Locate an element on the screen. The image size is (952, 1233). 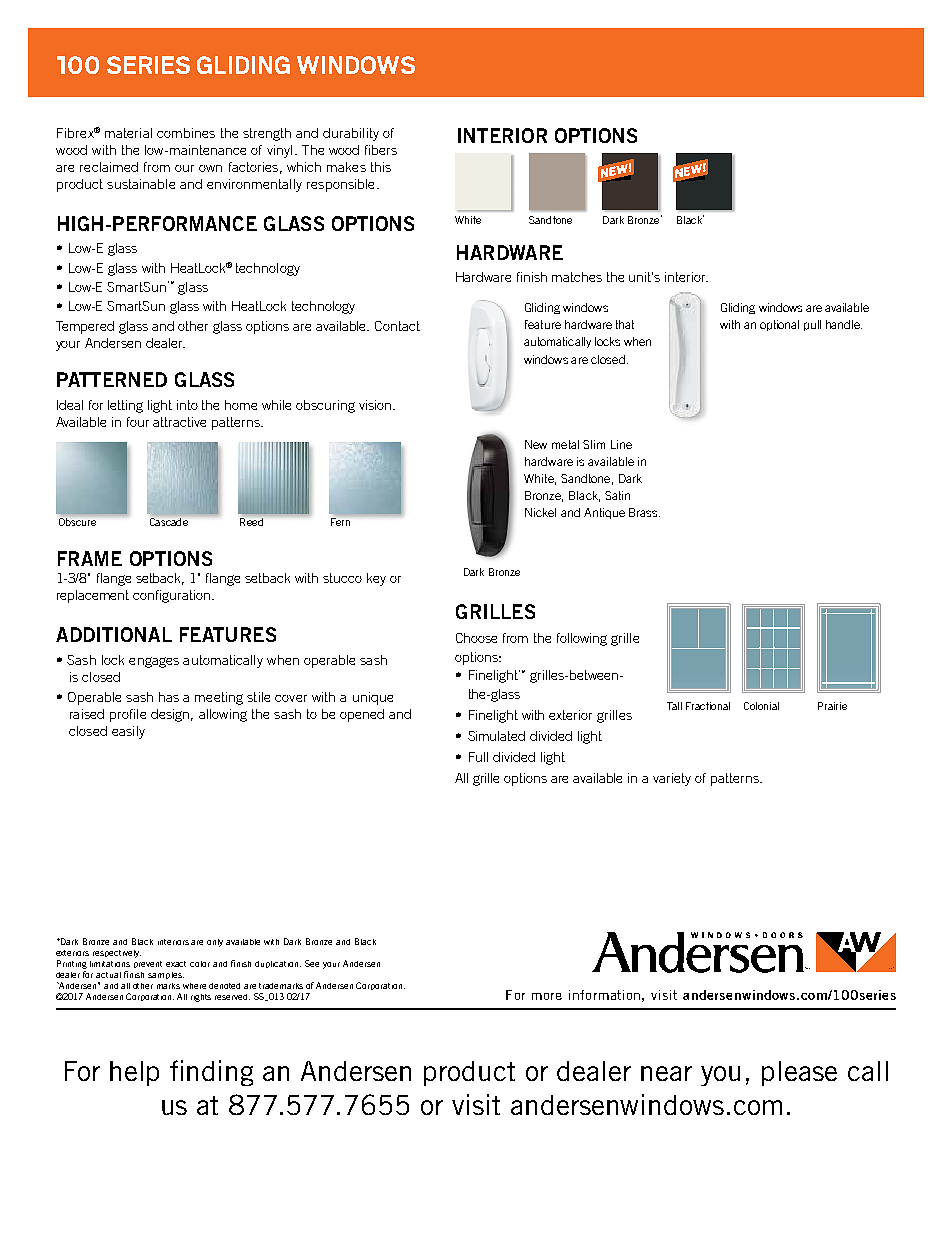
sustainable is located at coordinates (141, 184).
